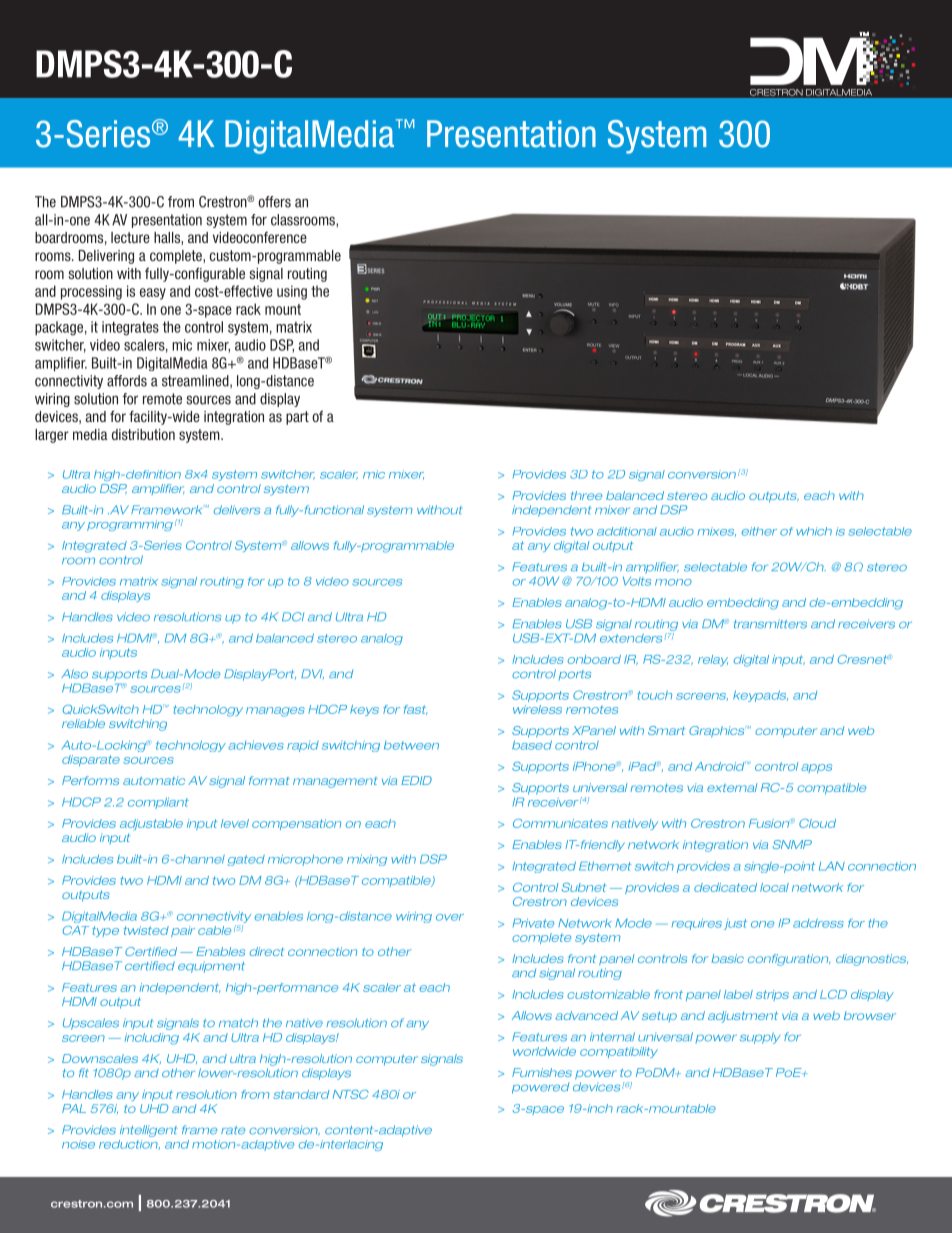 This image has height=1233, width=952. What do you see at coordinates (158, 803) in the image?
I see `compliant` at bounding box center [158, 803].
